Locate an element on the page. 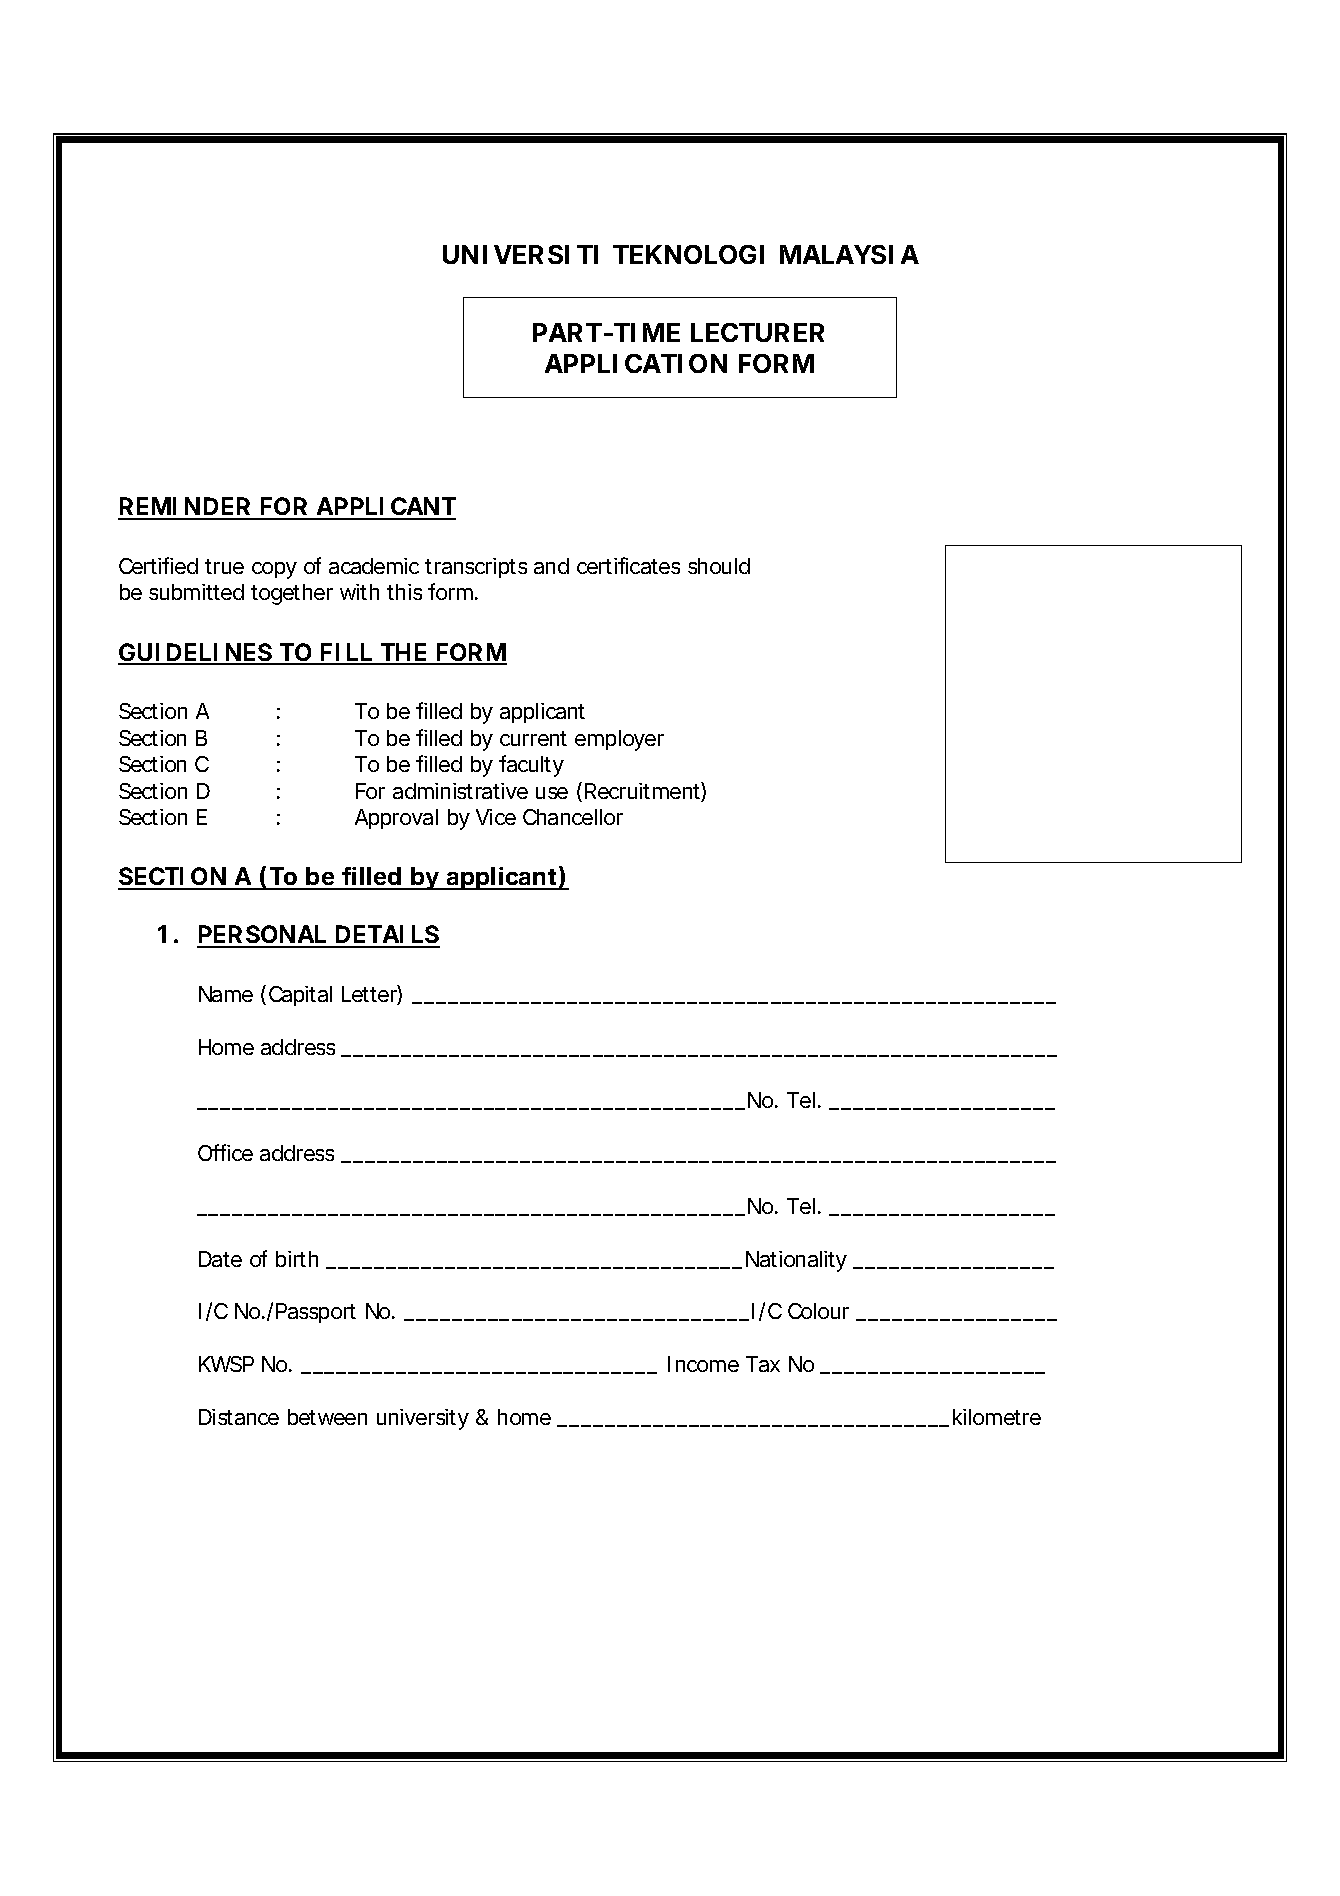  true is located at coordinates (224, 566).
